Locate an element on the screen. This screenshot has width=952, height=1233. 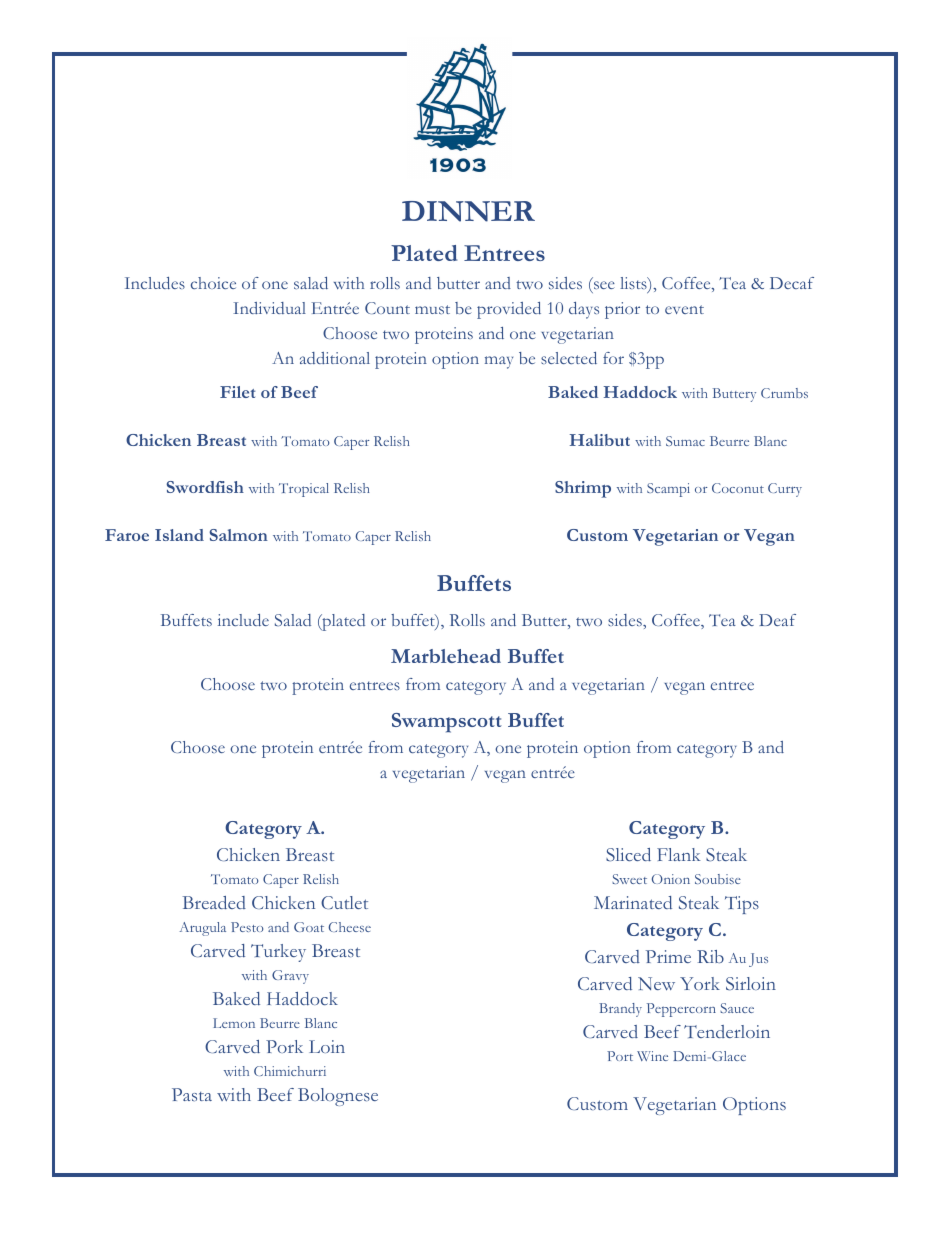
Pasta is located at coordinates (192, 1094).
